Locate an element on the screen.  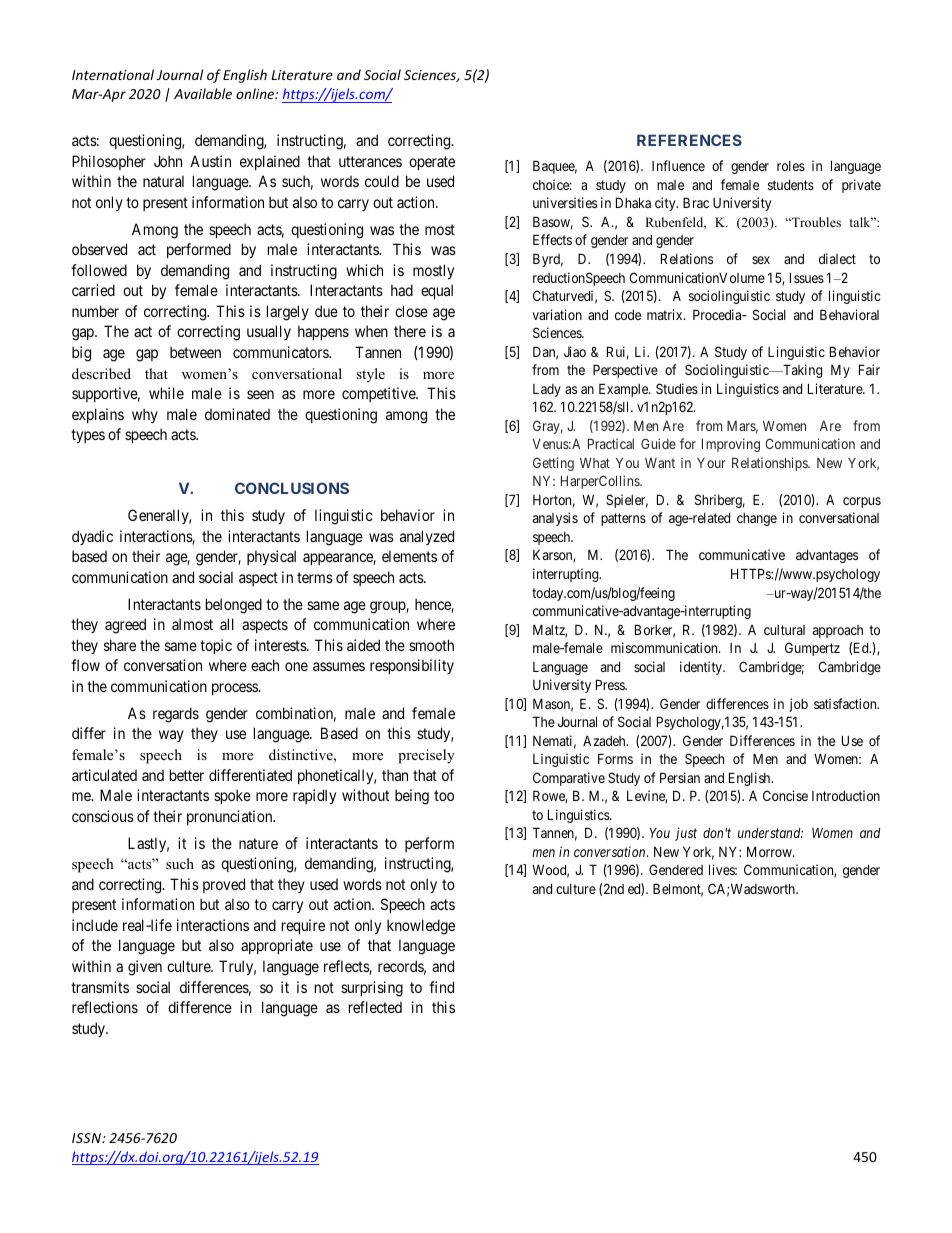
smooth is located at coordinates (431, 645).
